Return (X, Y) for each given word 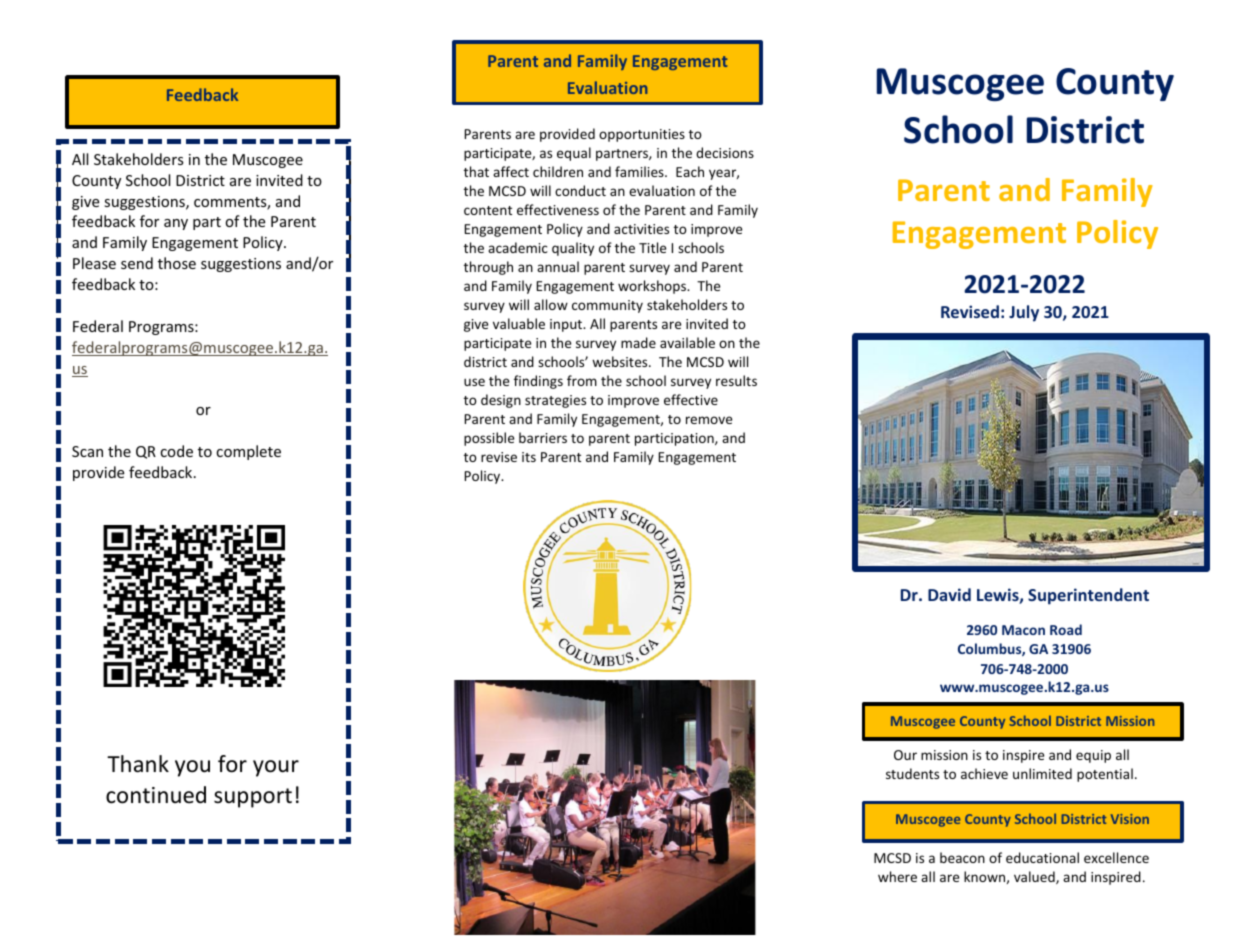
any (176, 224)
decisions (725, 152)
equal (574, 154)
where (897, 876)
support (253, 798)
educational (1042, 857)
